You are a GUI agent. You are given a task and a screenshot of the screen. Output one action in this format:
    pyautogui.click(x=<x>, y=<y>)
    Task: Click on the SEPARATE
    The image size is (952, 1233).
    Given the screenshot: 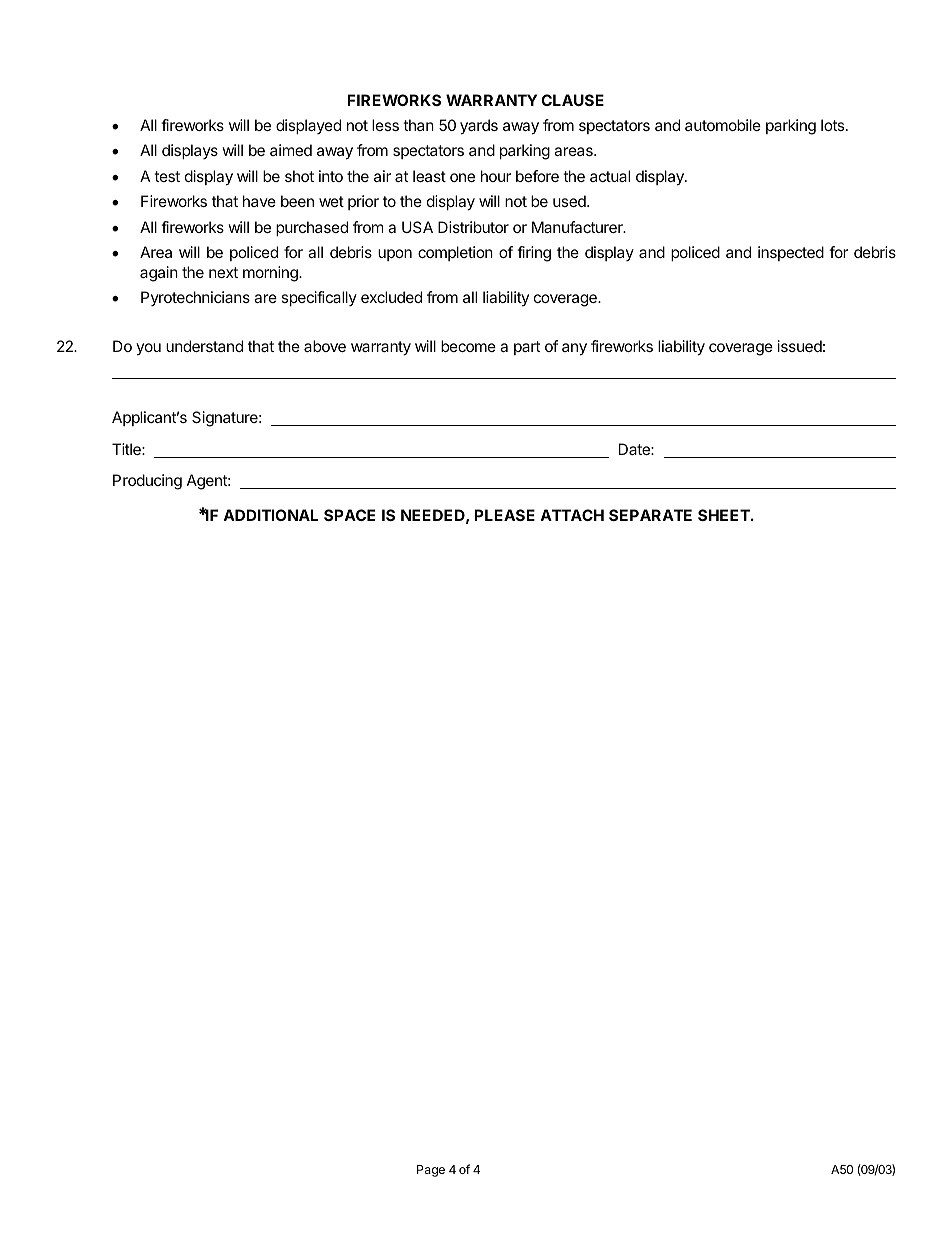 What is the action you would take?
    pyautogui.click(x=650, y=515)
